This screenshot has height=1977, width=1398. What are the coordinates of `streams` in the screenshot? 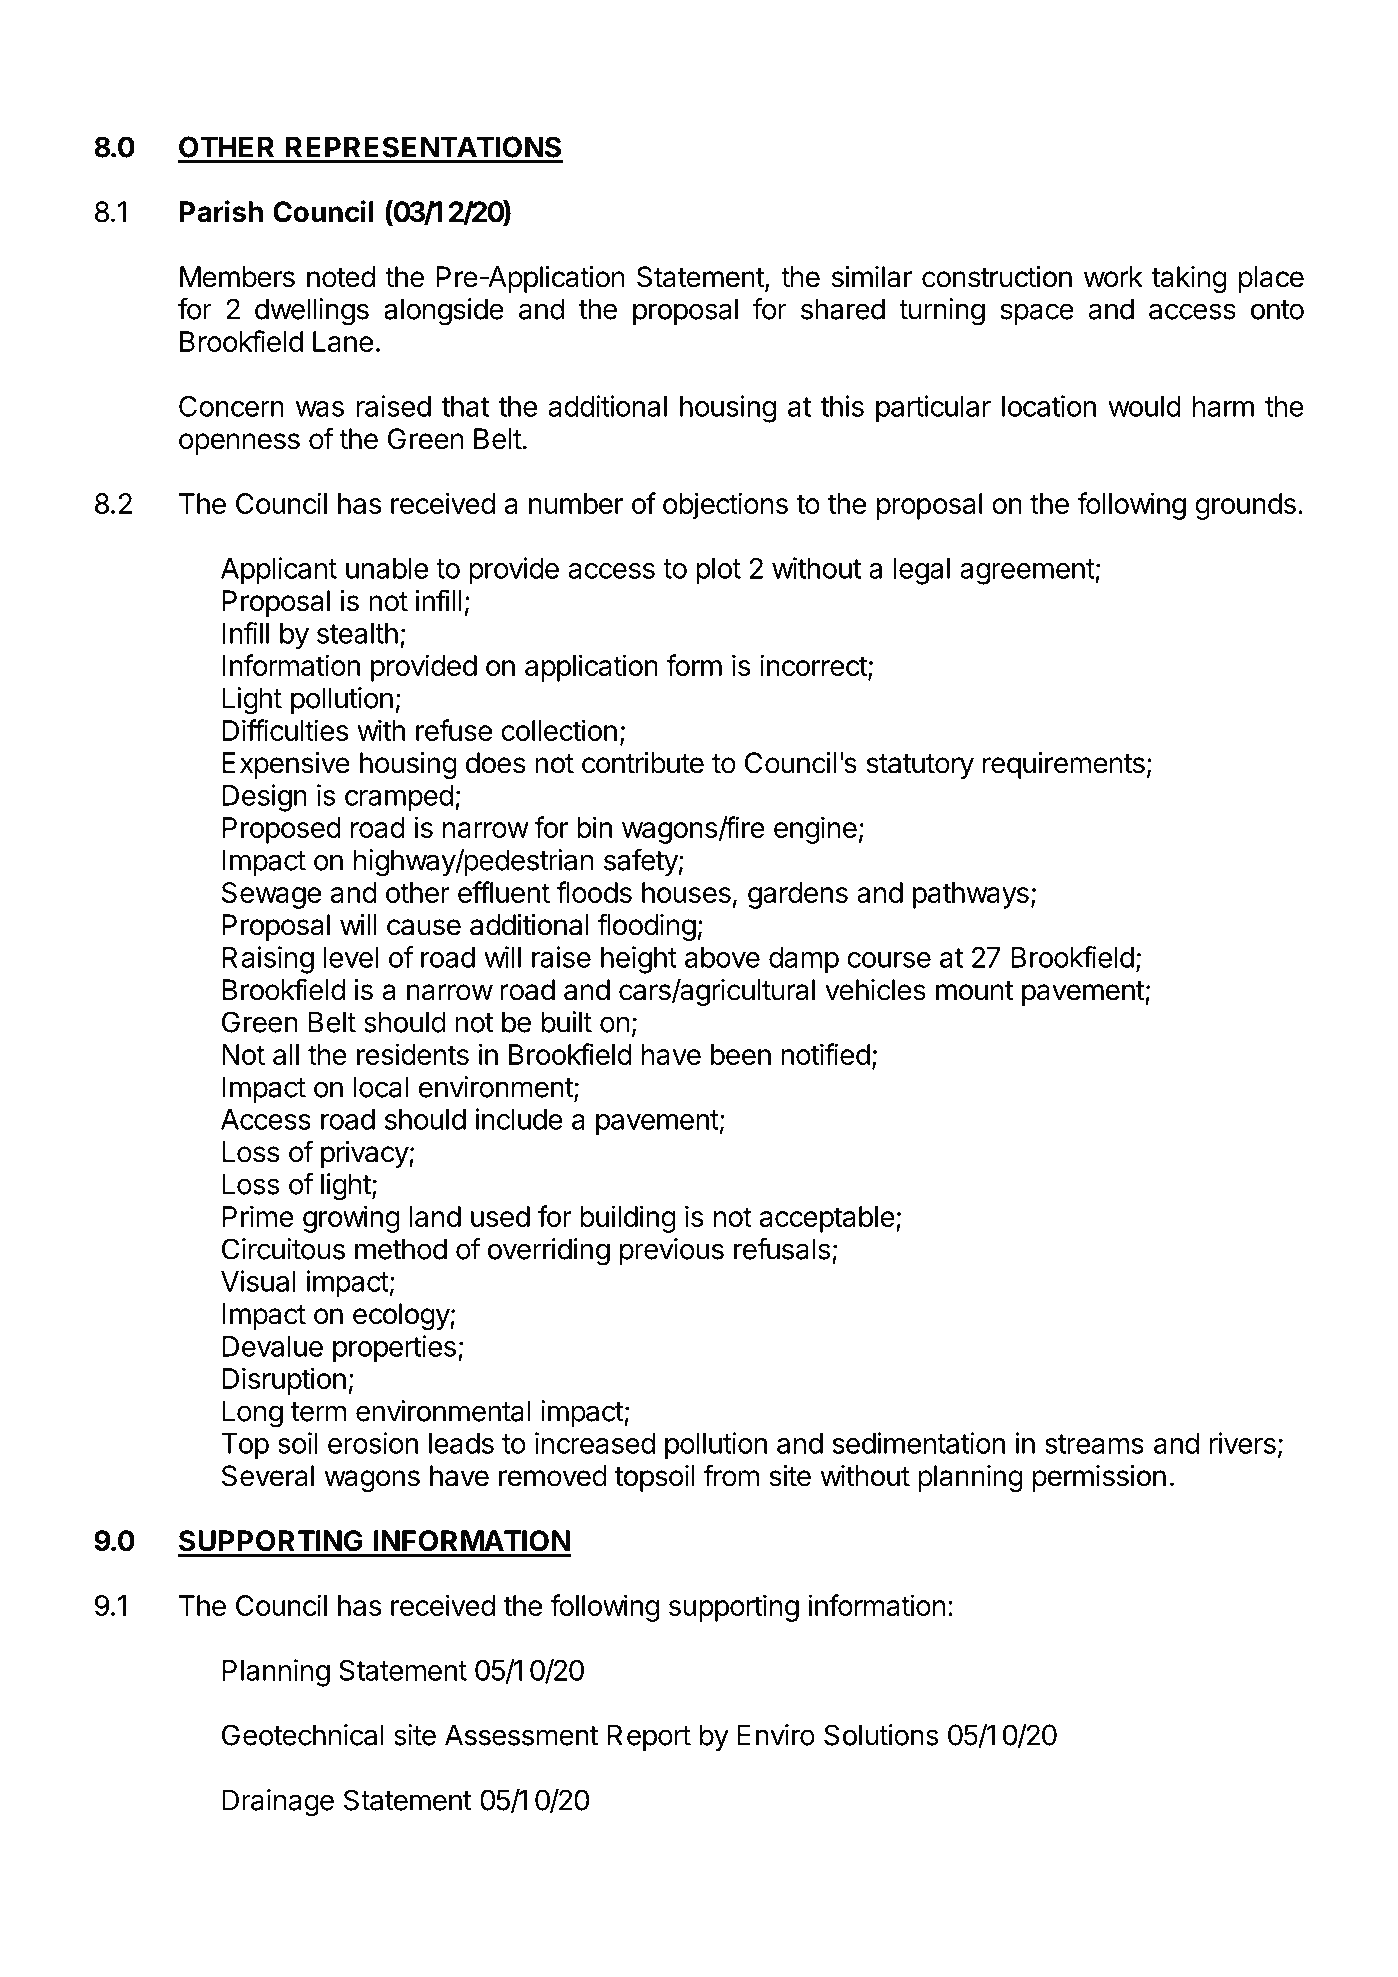 It's located at (1094, 1444).
